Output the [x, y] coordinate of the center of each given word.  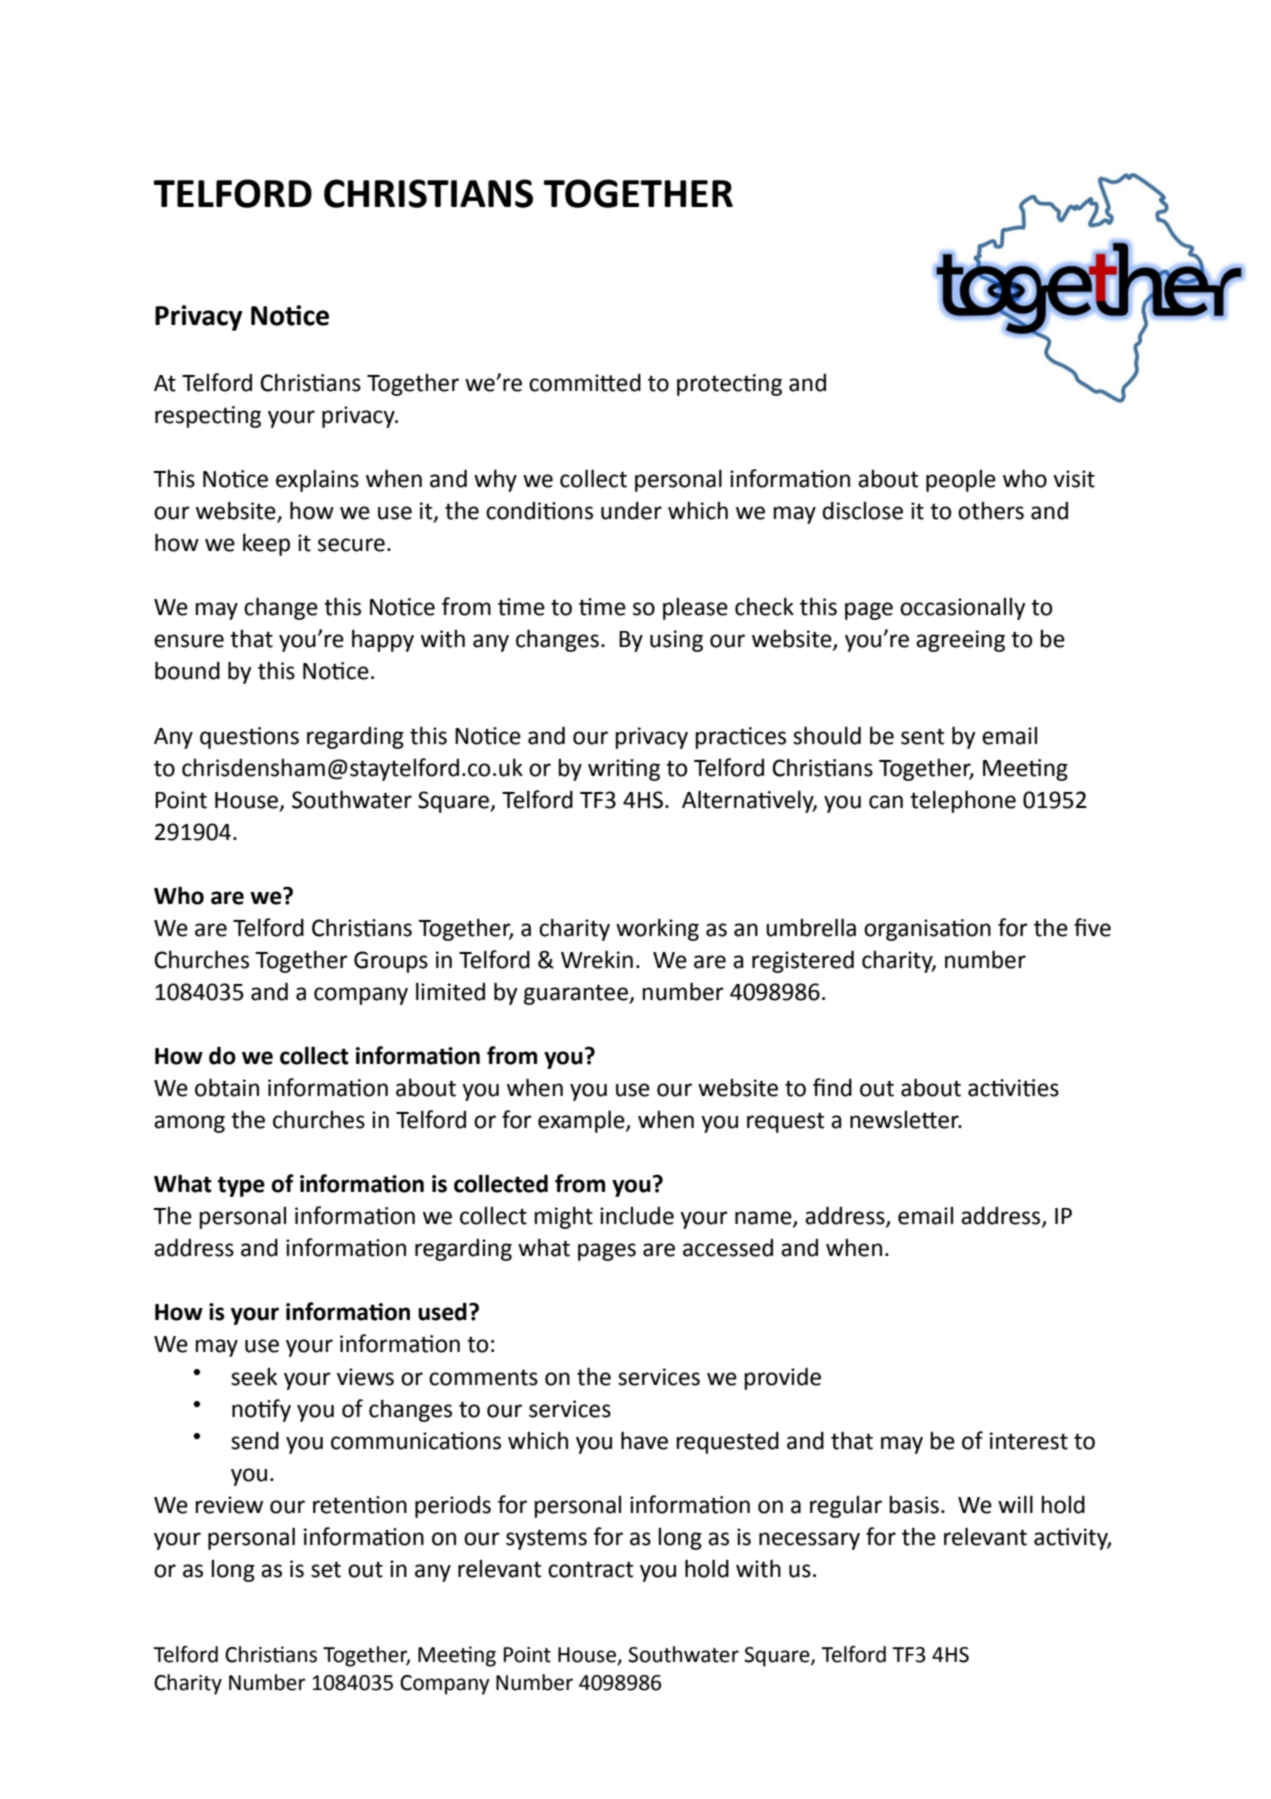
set [326, 1569]
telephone [963, 801]
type [241, 1186]
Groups [391, 962]
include [637, 1215]
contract [590, 1569]
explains [317, 481]
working [657, 929]
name [764, 1219]
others [991, 511]
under [631, 510]
